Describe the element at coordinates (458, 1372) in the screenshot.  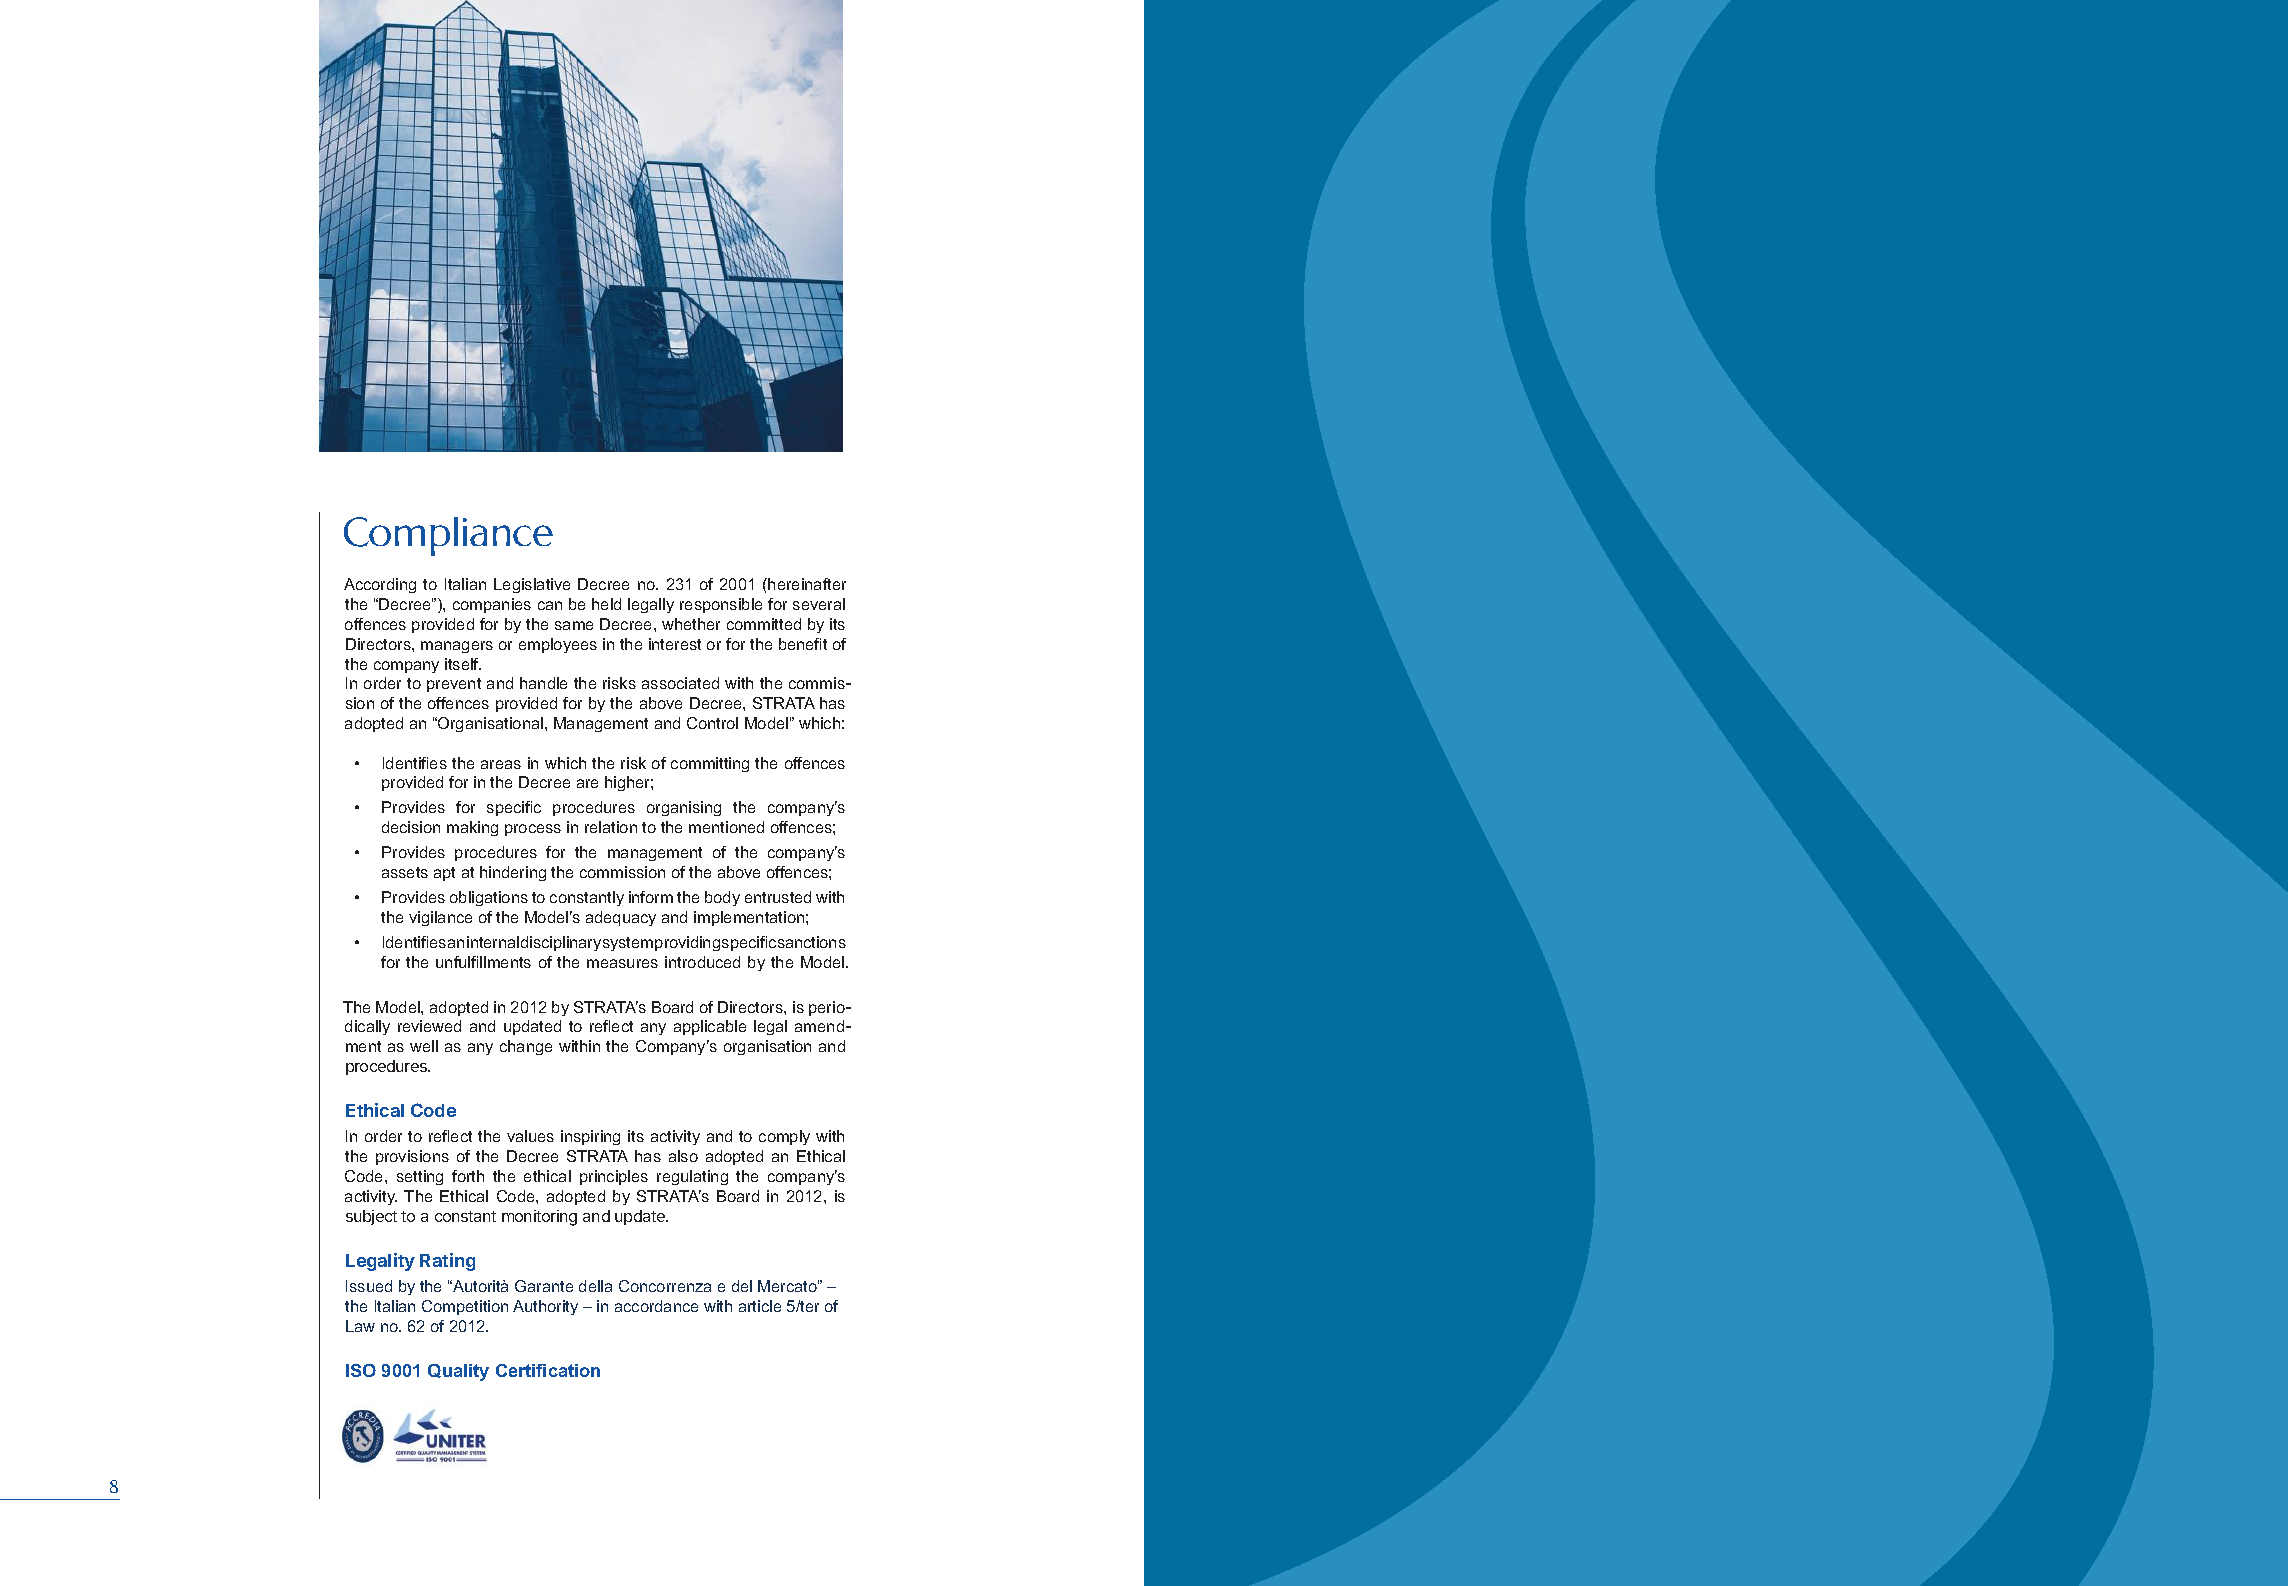
I see `Quality` at that location.
